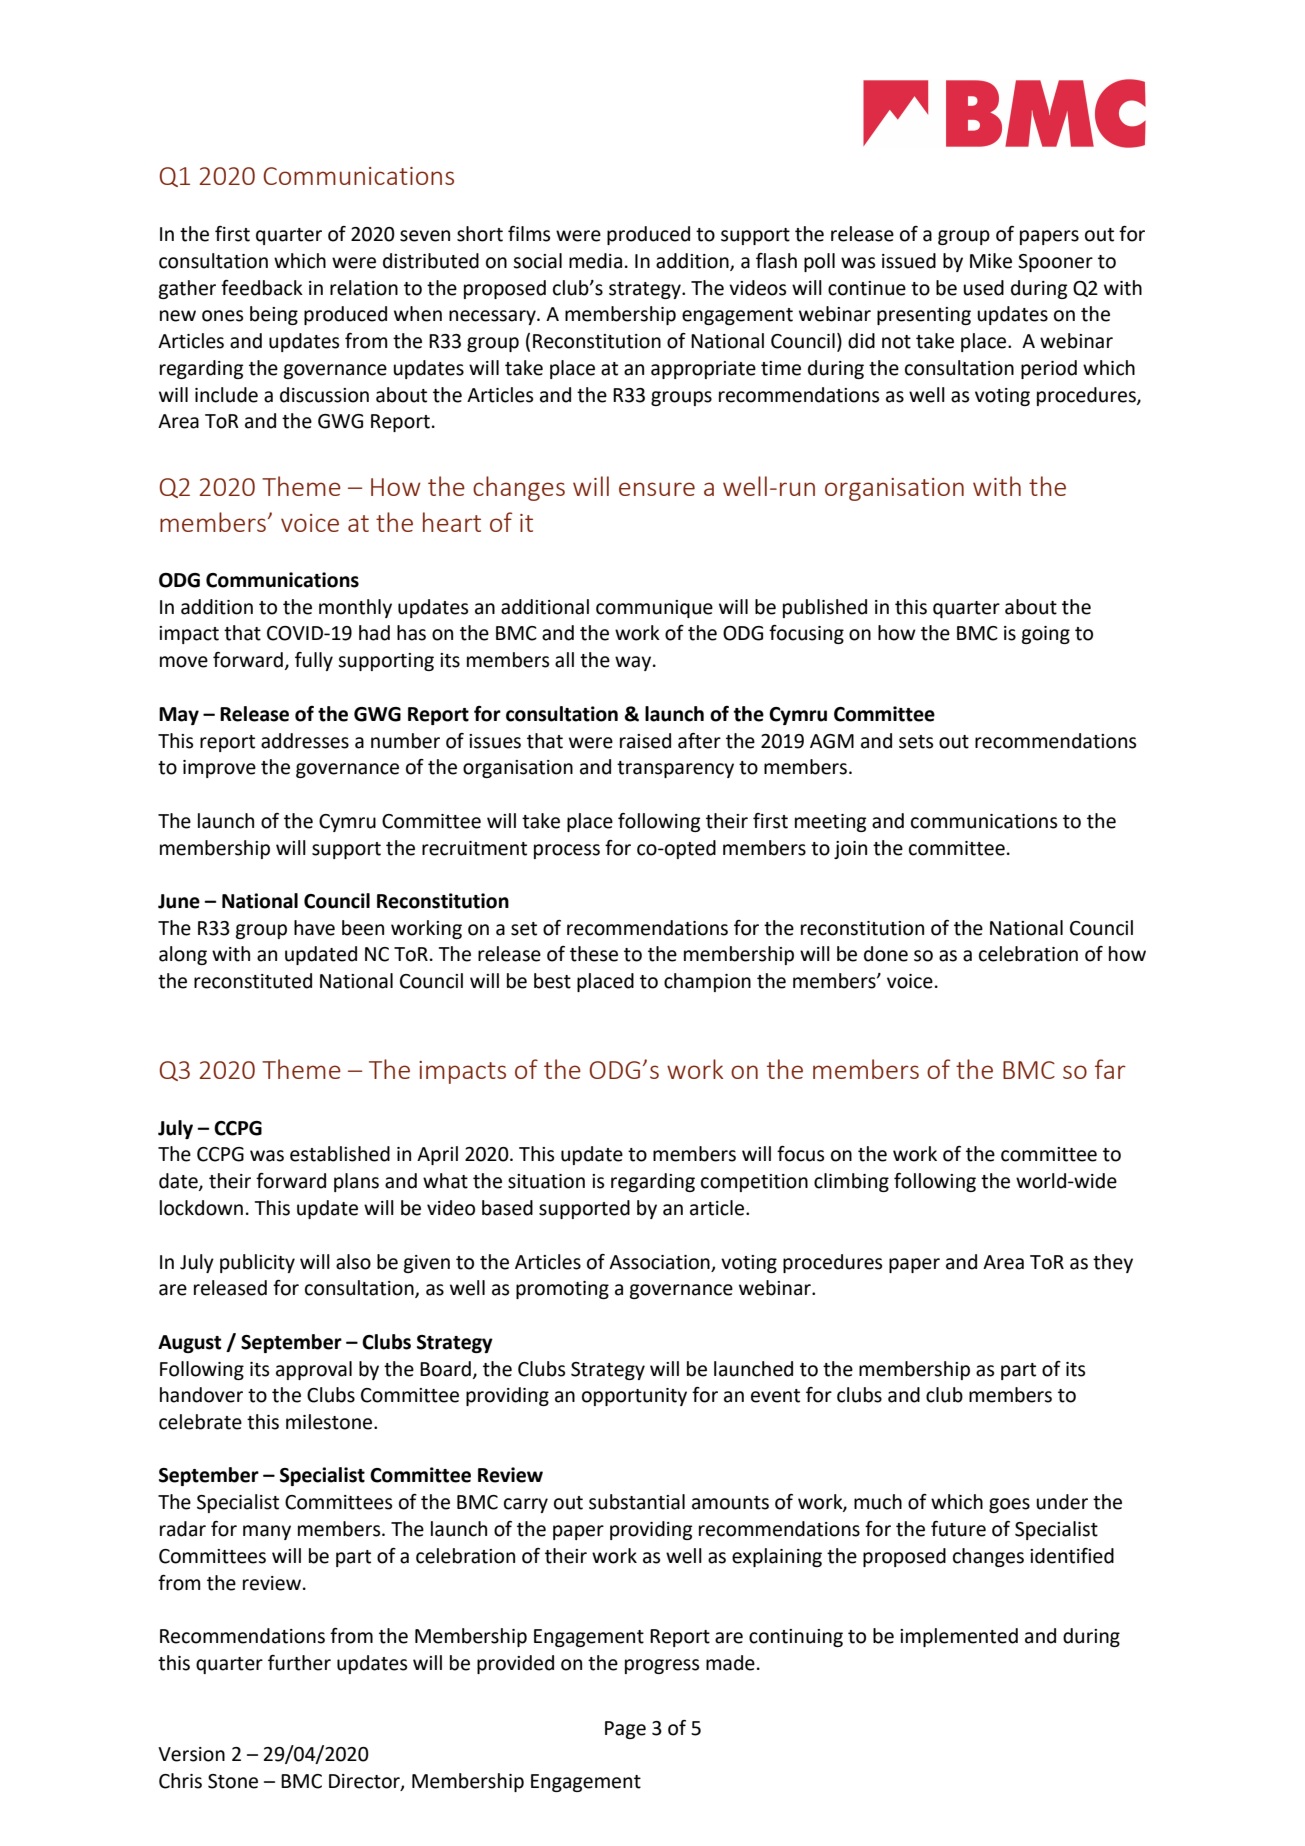 This document has height=1846, width=1305. I want to click on further, so click(299, 1663).
